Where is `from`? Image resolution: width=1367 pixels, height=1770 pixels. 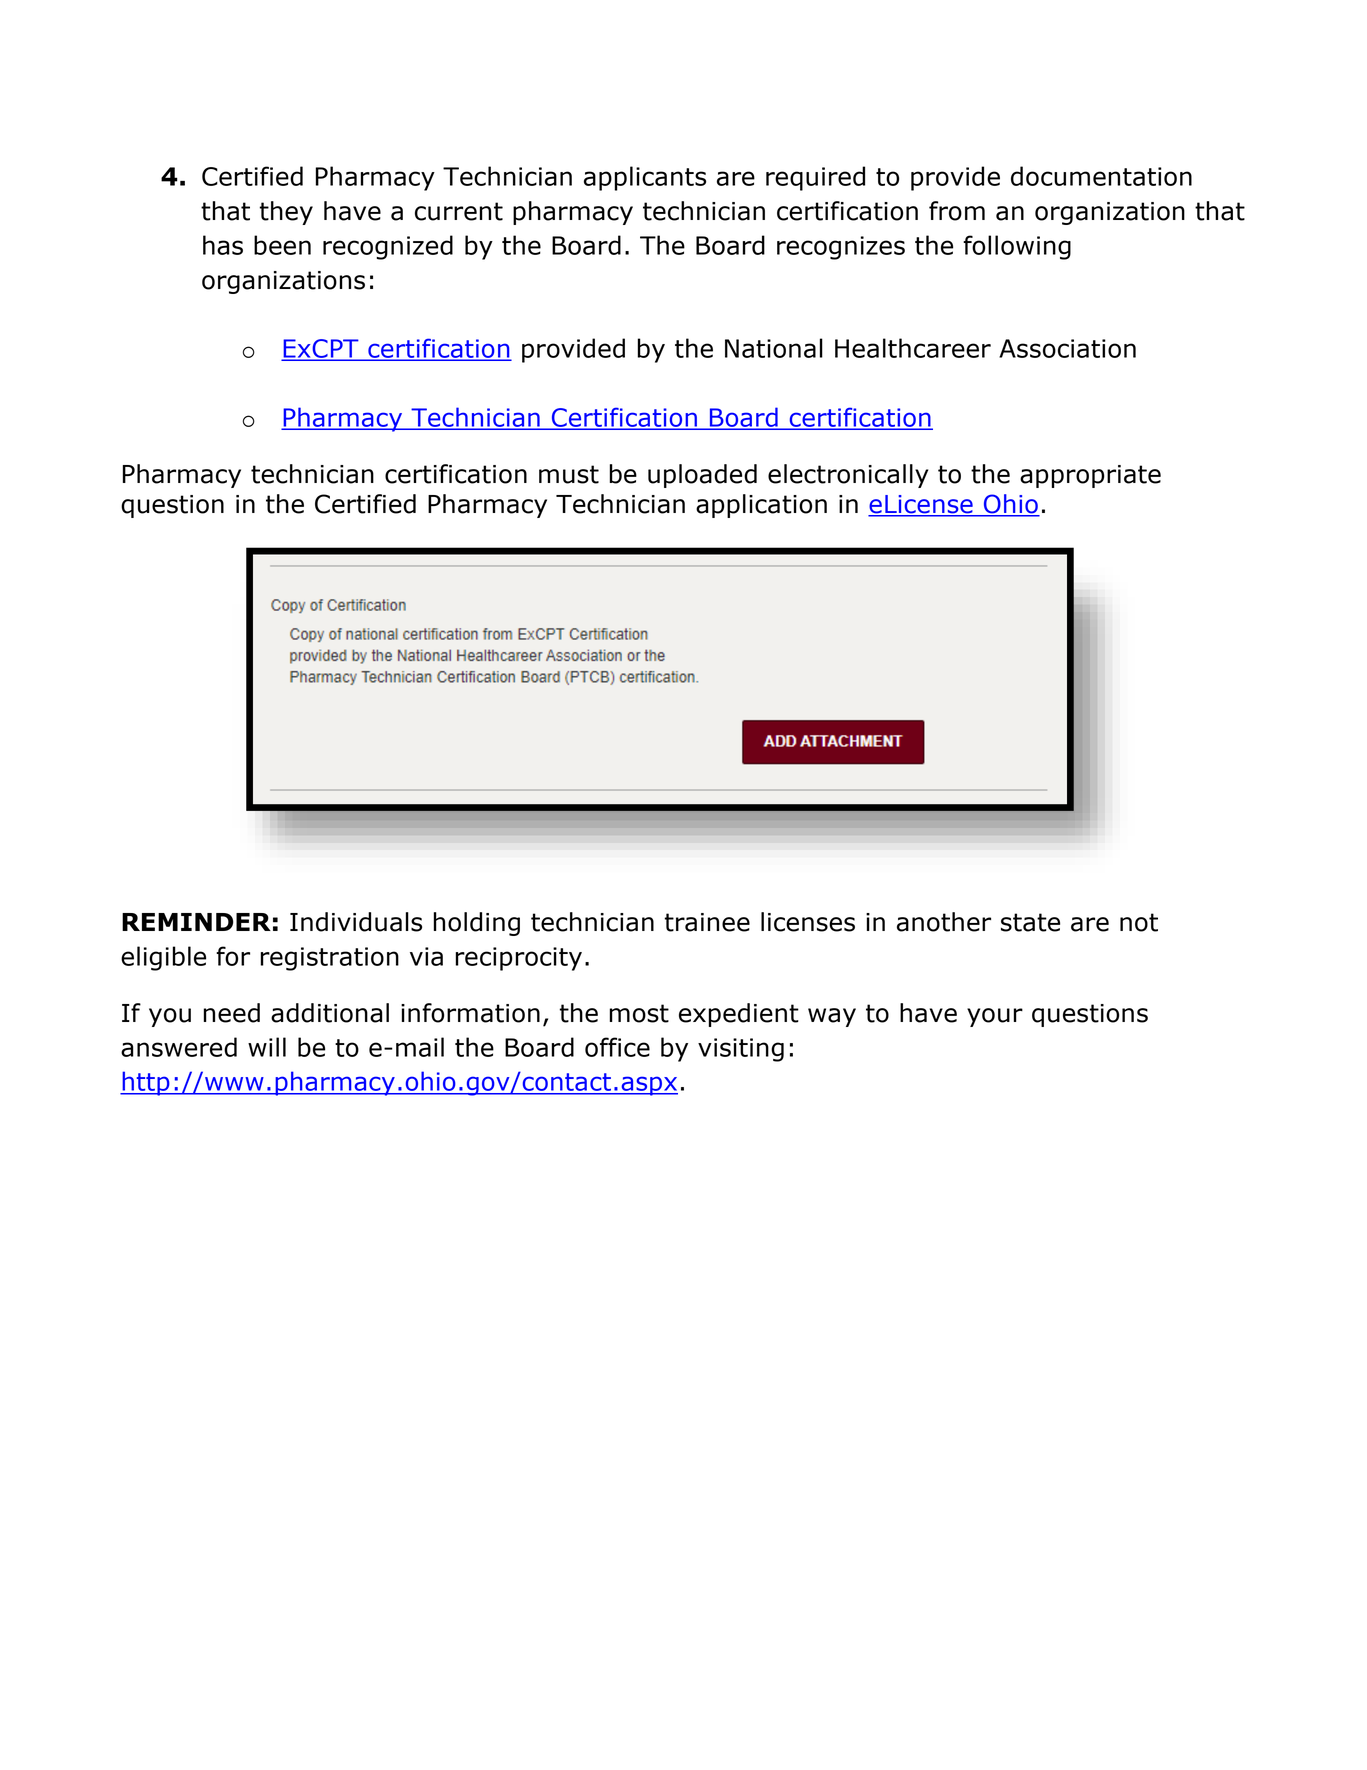
from is located at coordinates (957, 211).
